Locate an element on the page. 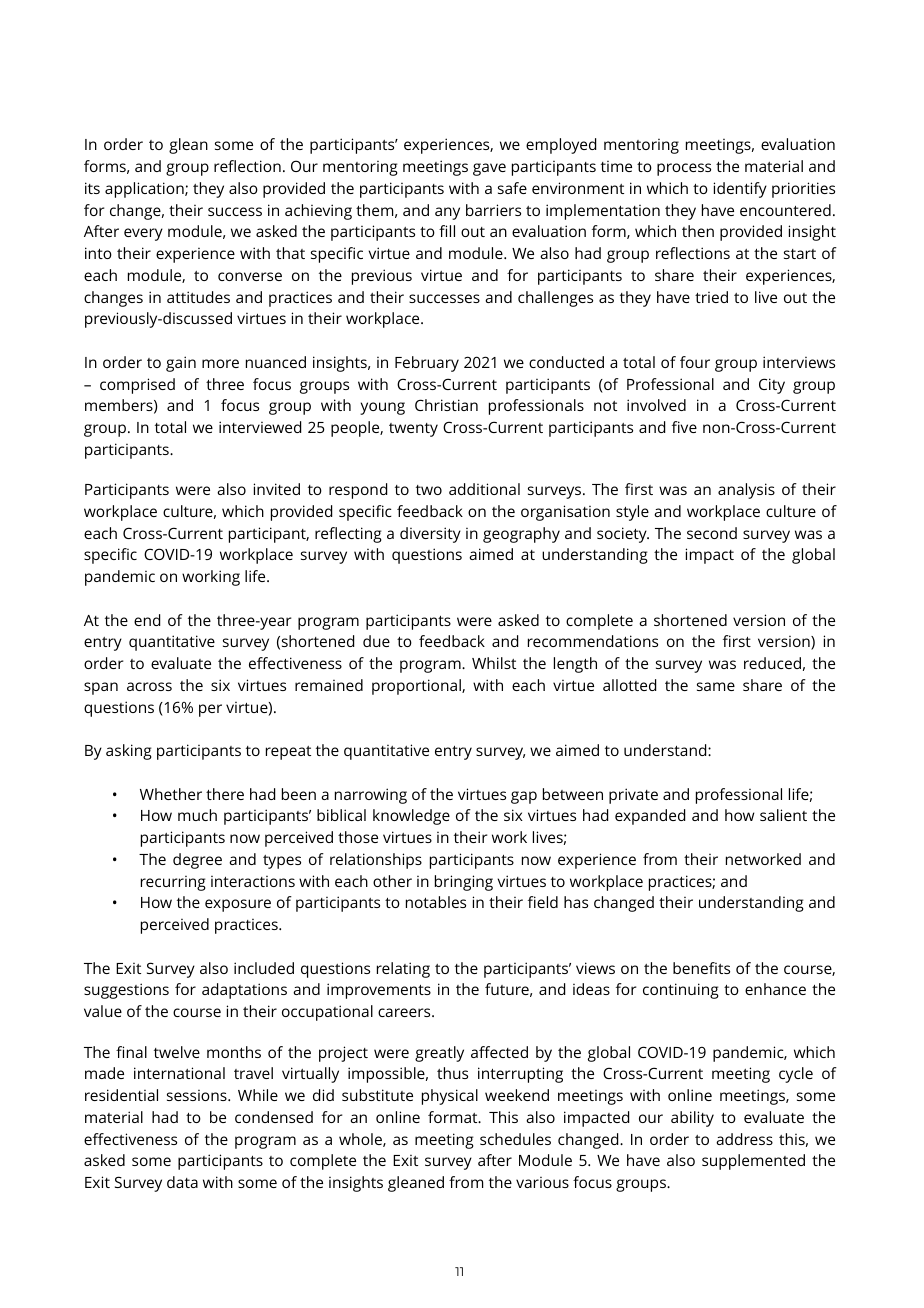  comprised is located at coordinates (137, 386).
